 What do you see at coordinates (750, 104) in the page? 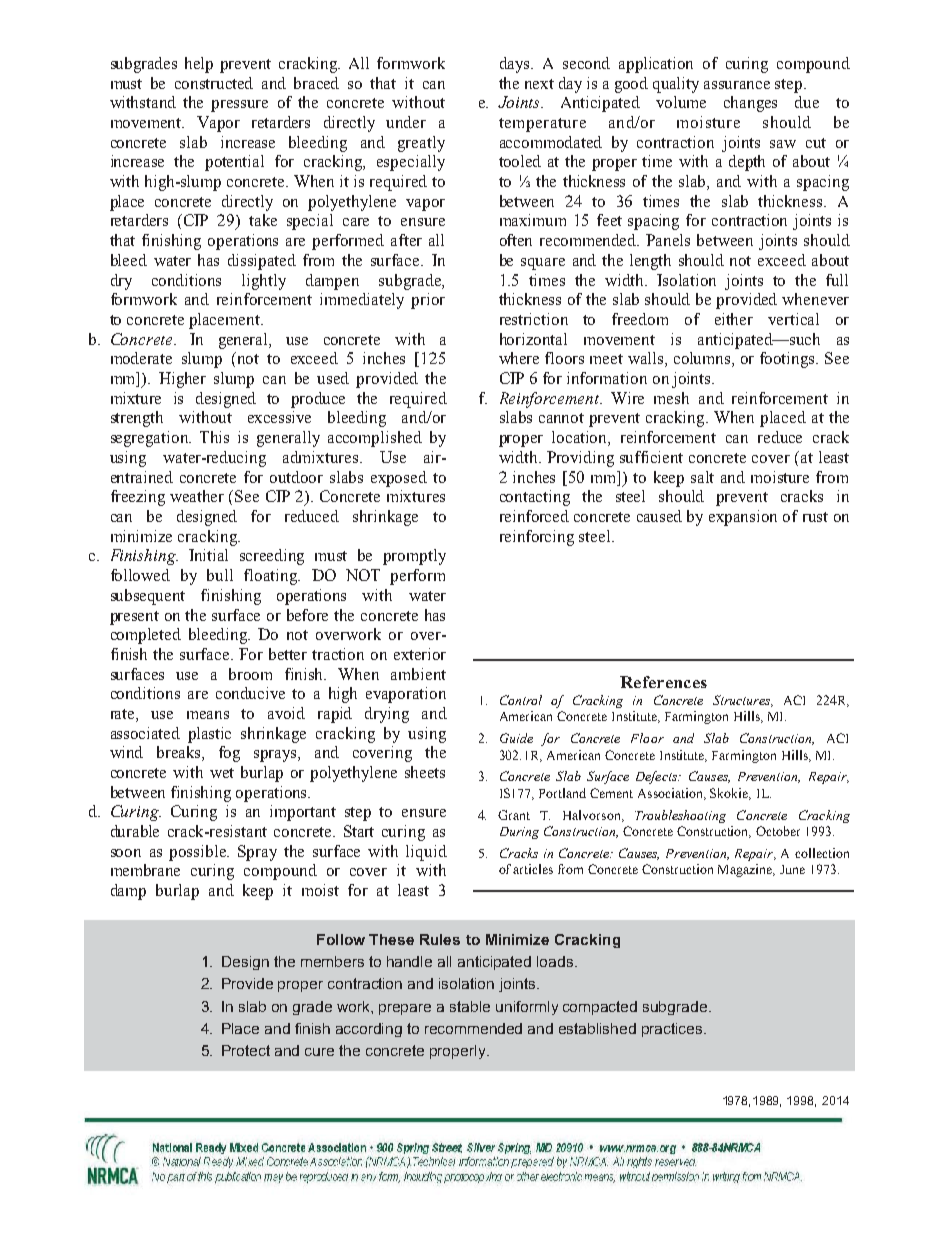
I see `changes` at bounding box center [750, 104].
